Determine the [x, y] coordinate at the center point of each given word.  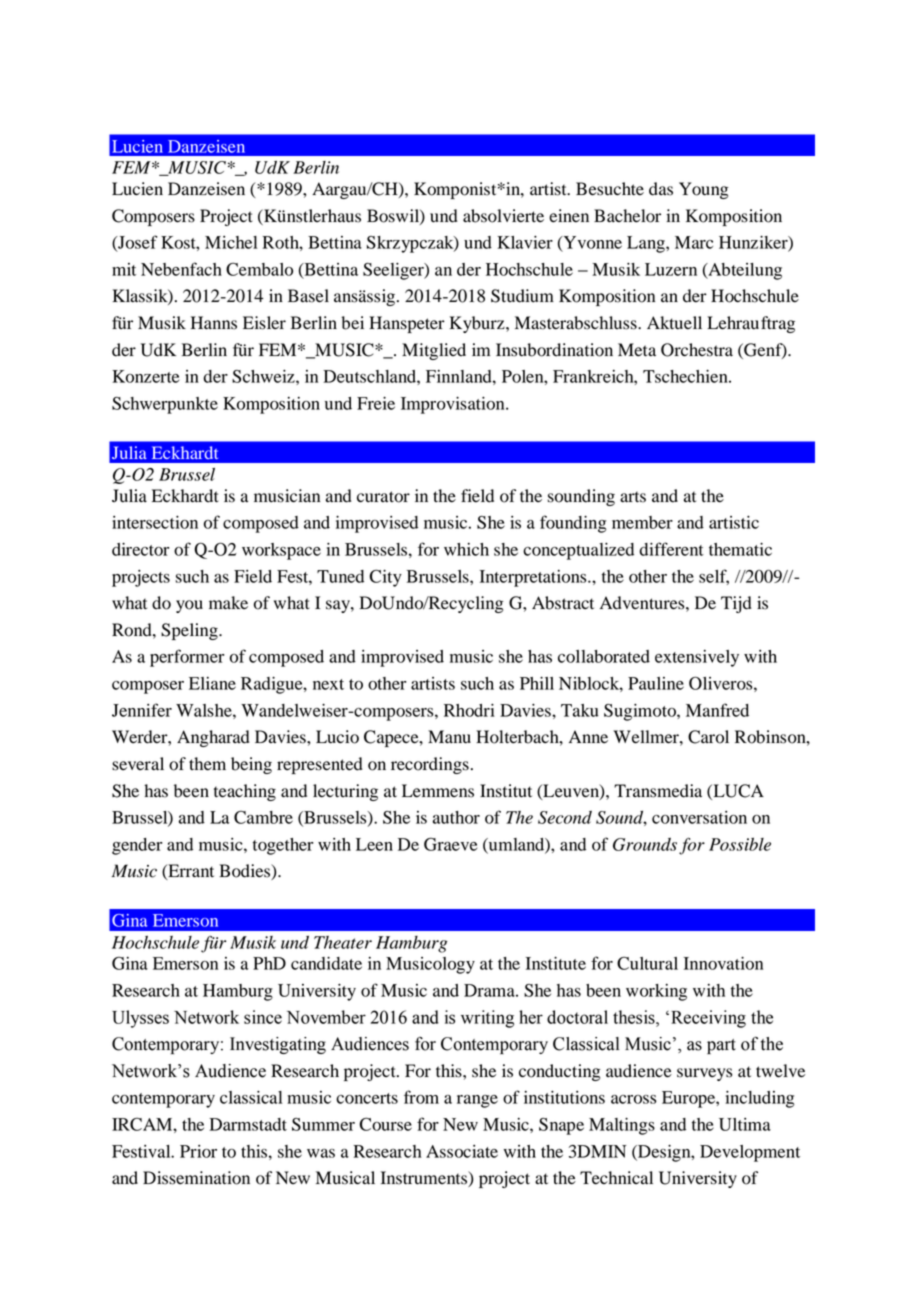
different [671, 549]
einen [569, 216]
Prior [198, 1151]
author [456, 817]
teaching [245, 792]
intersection [155, 522]
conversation [699, 817]
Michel [231, 242]
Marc [694, 242]
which [466, 549]
